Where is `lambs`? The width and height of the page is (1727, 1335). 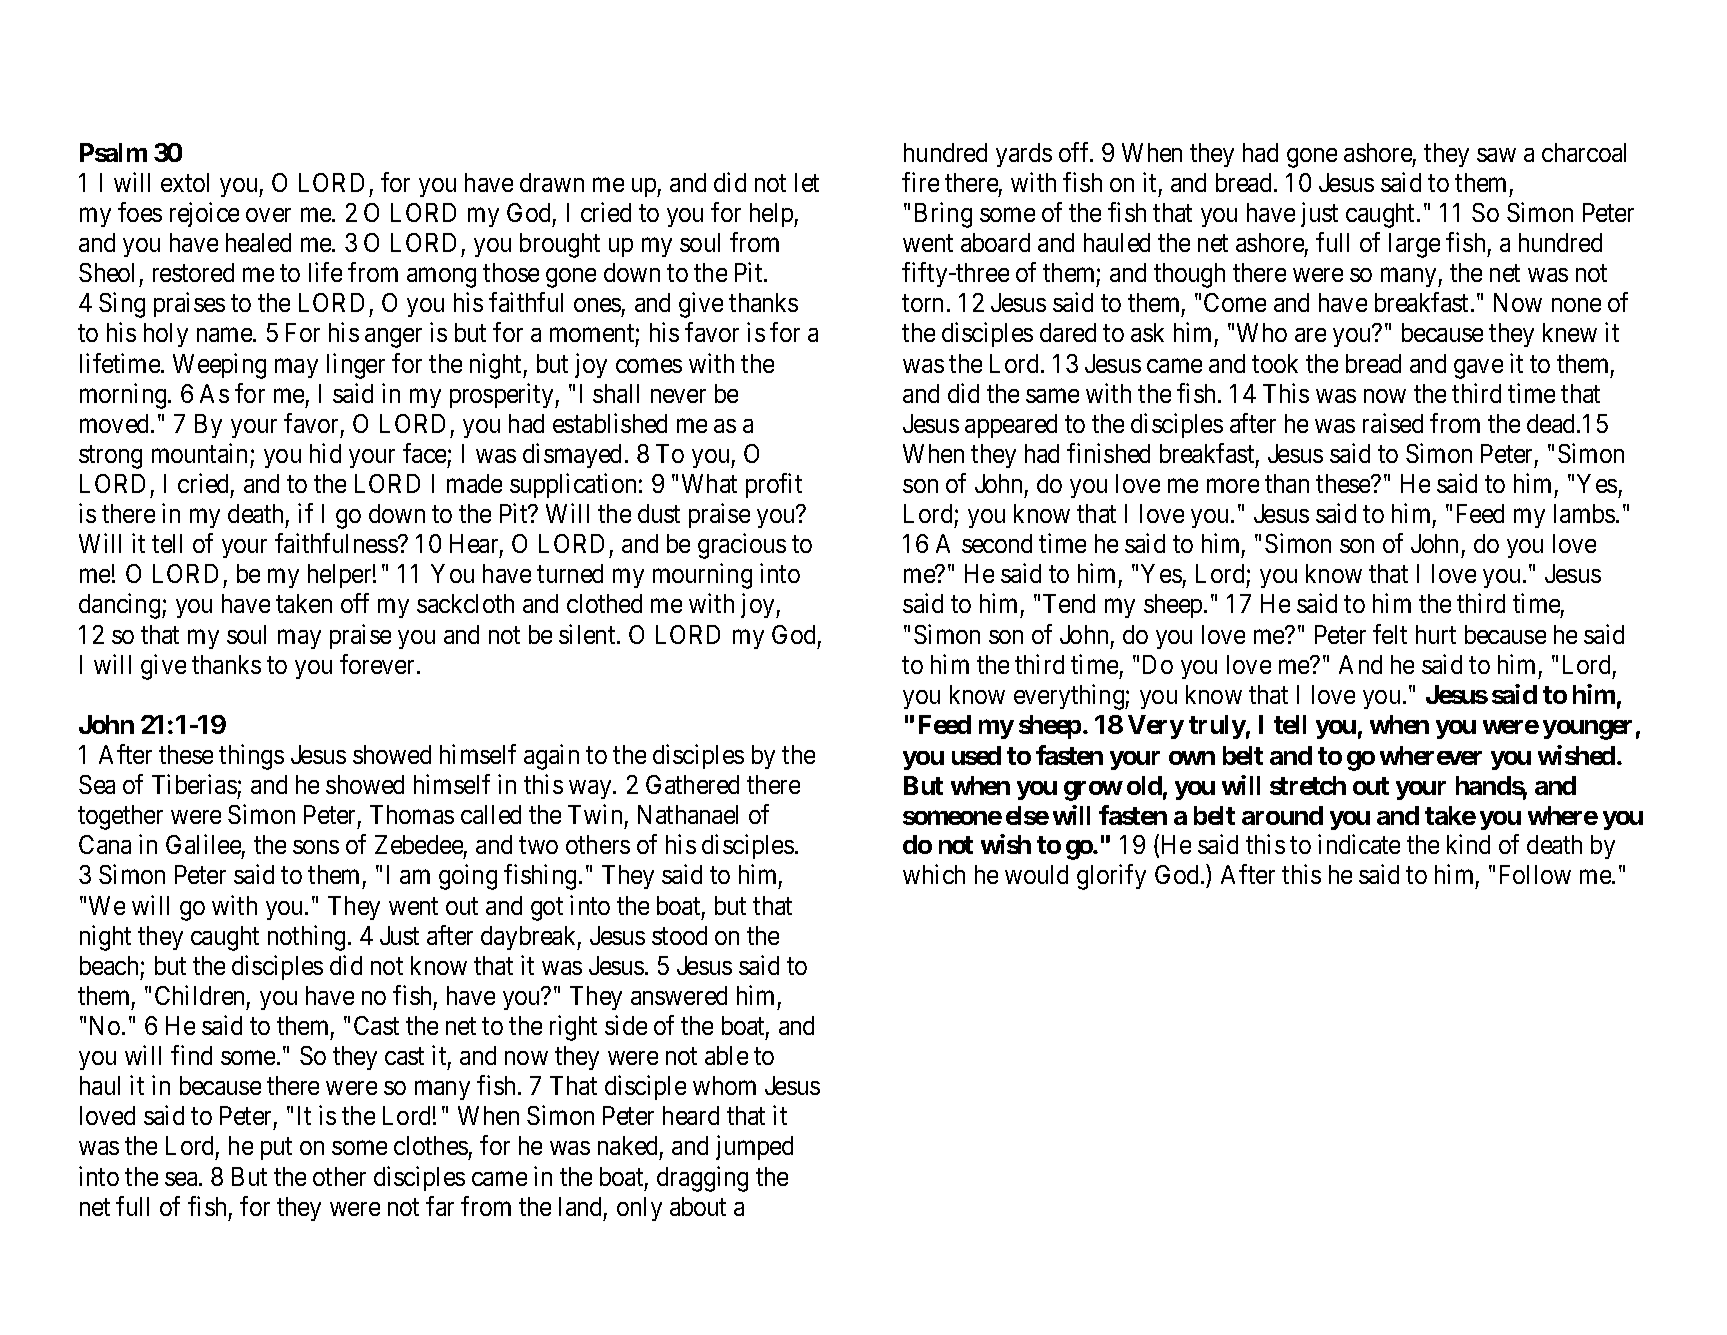 lambs is located at coordinates (1584, 513).
